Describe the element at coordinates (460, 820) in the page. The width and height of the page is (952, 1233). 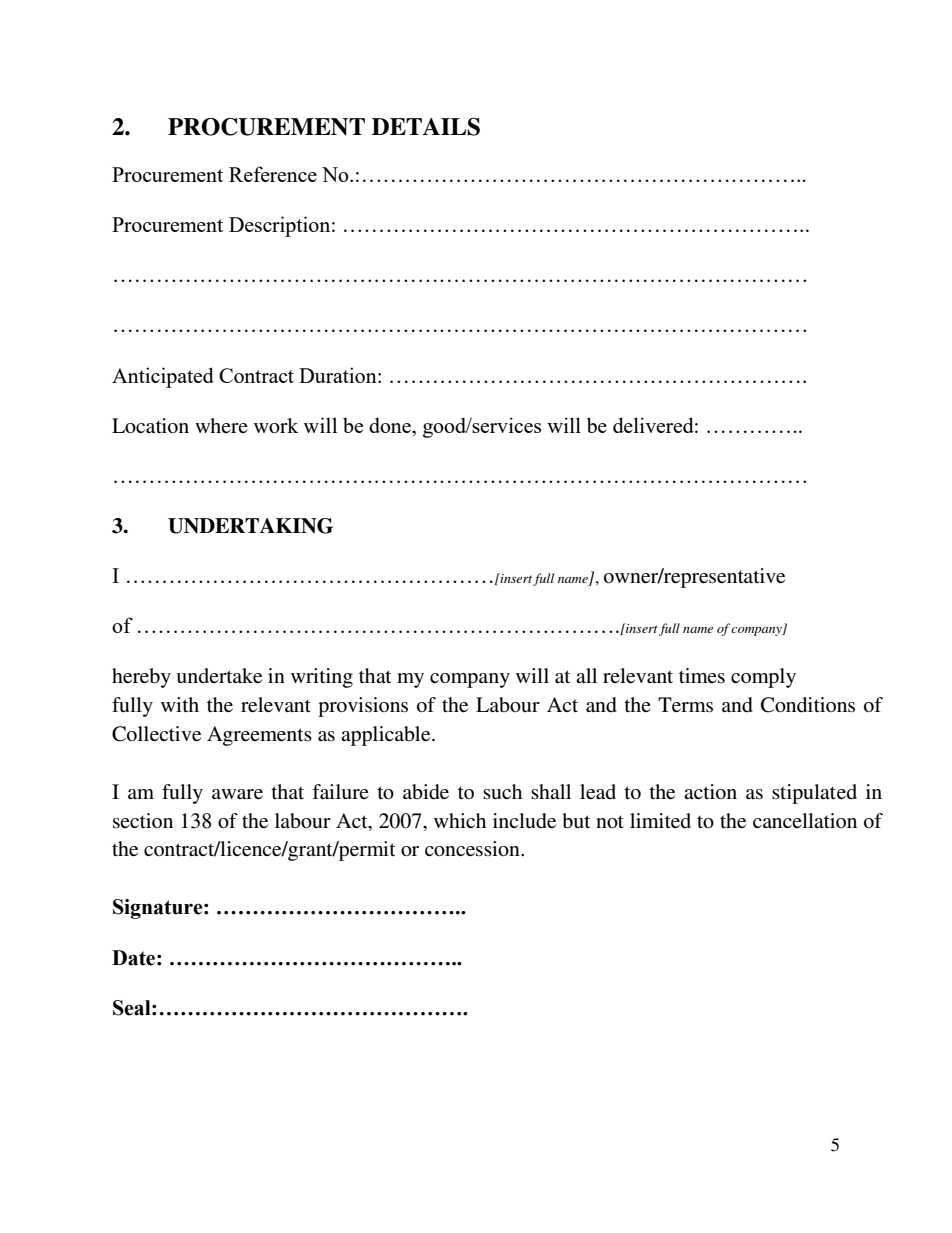
I see `which` at that location.
